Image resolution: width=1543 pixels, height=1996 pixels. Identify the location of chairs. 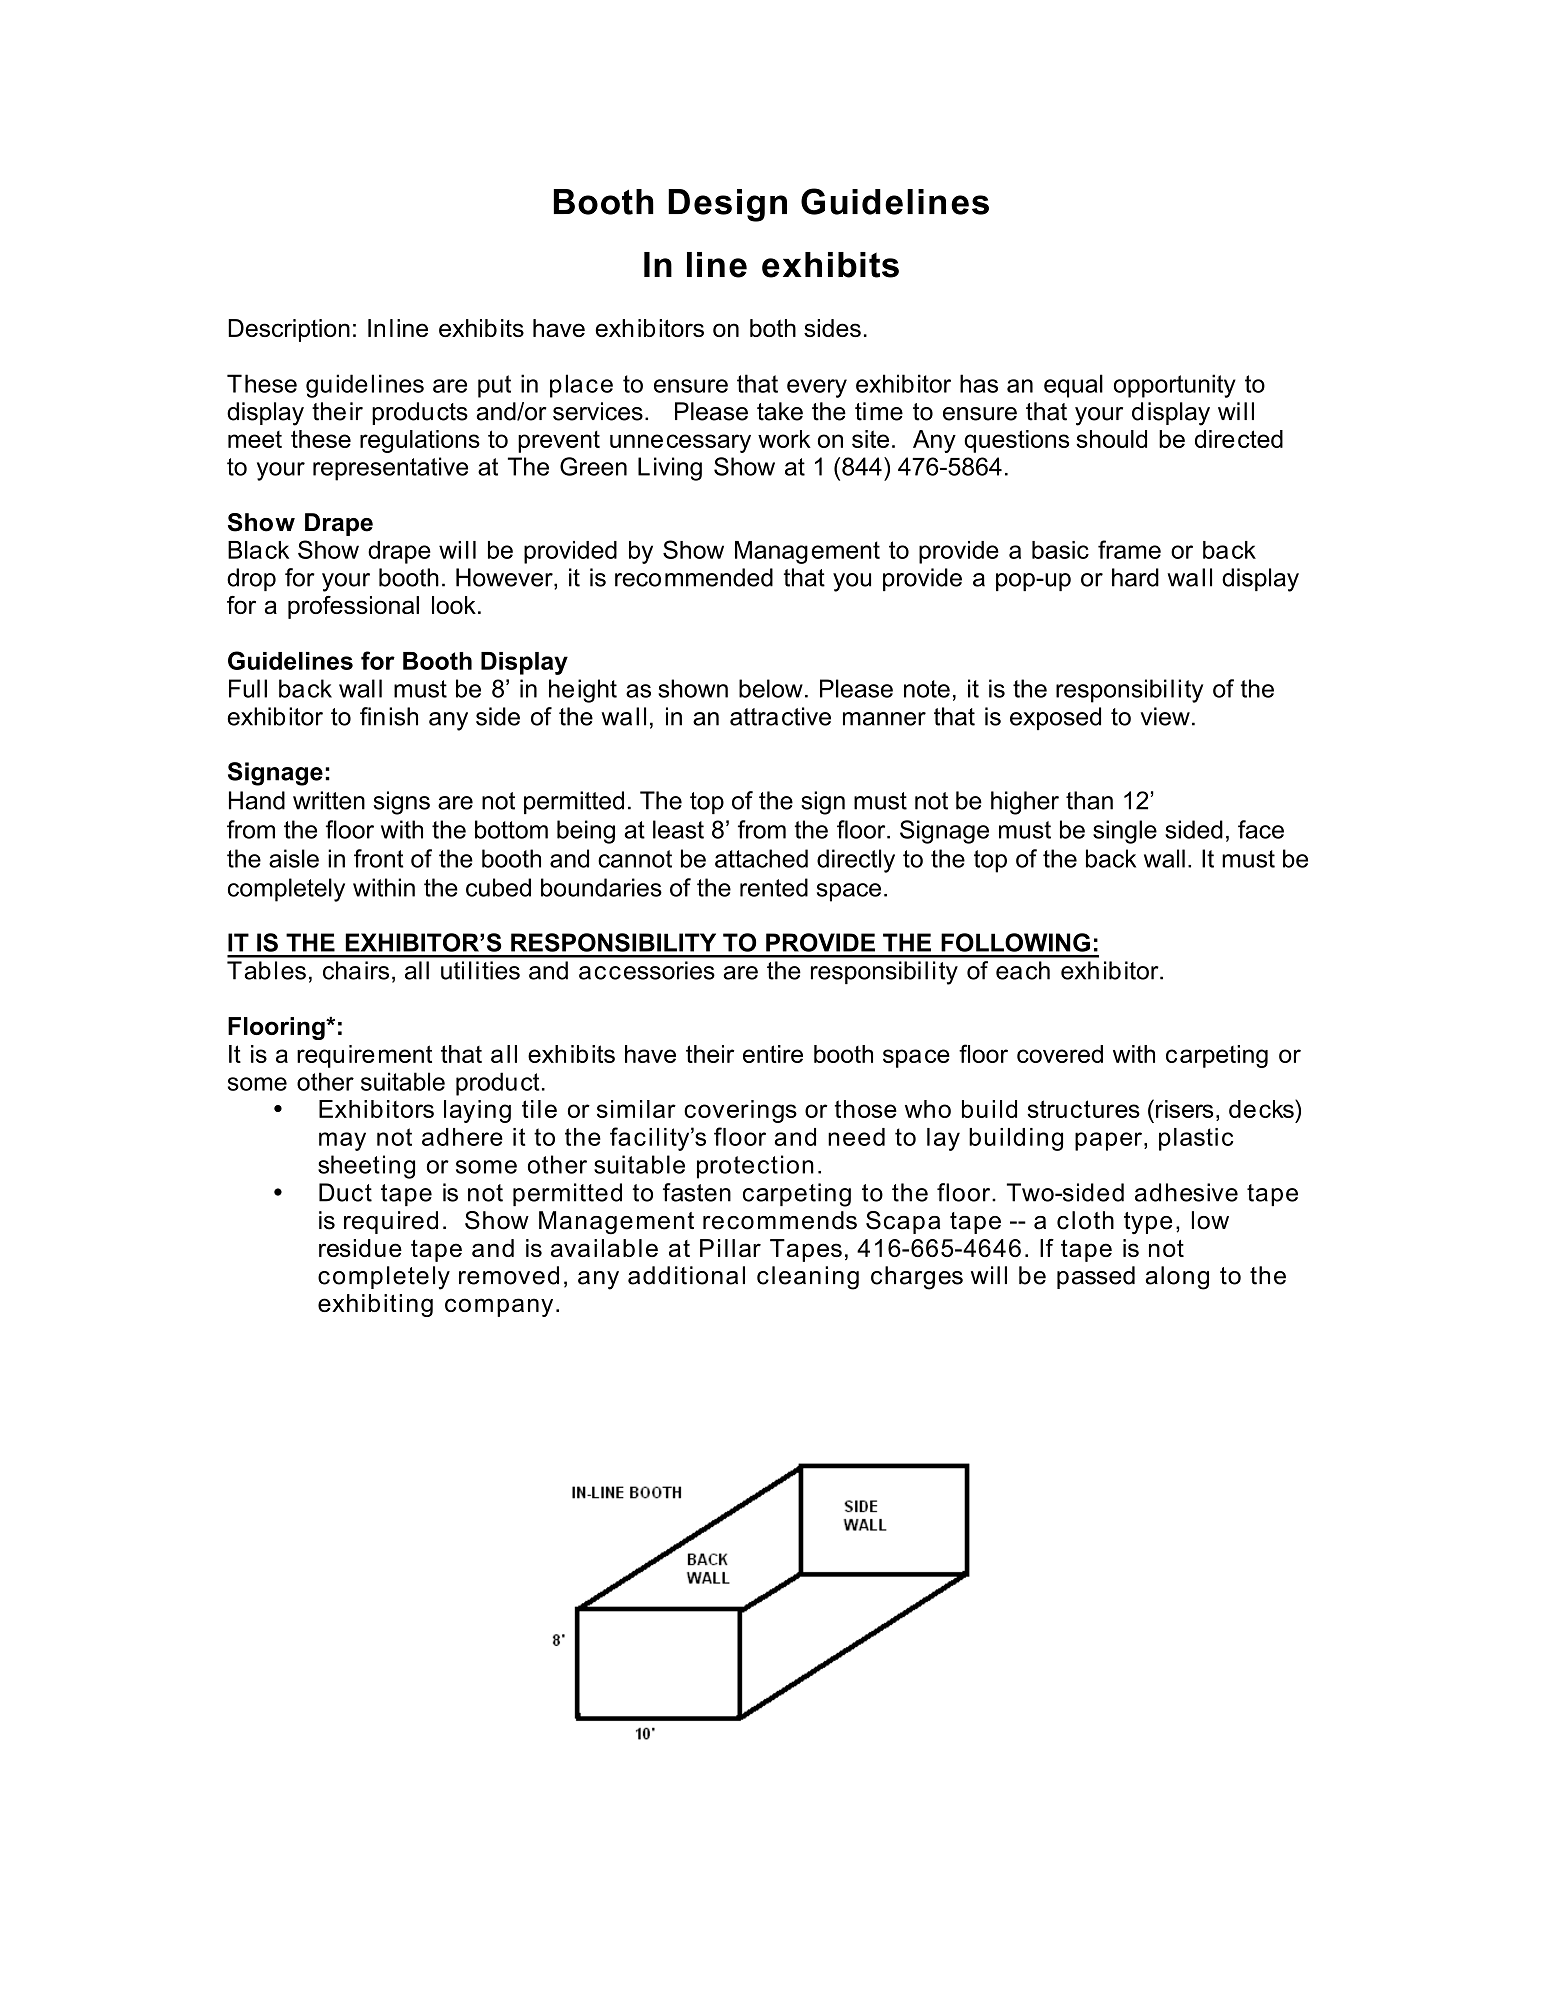
(356, 970).
